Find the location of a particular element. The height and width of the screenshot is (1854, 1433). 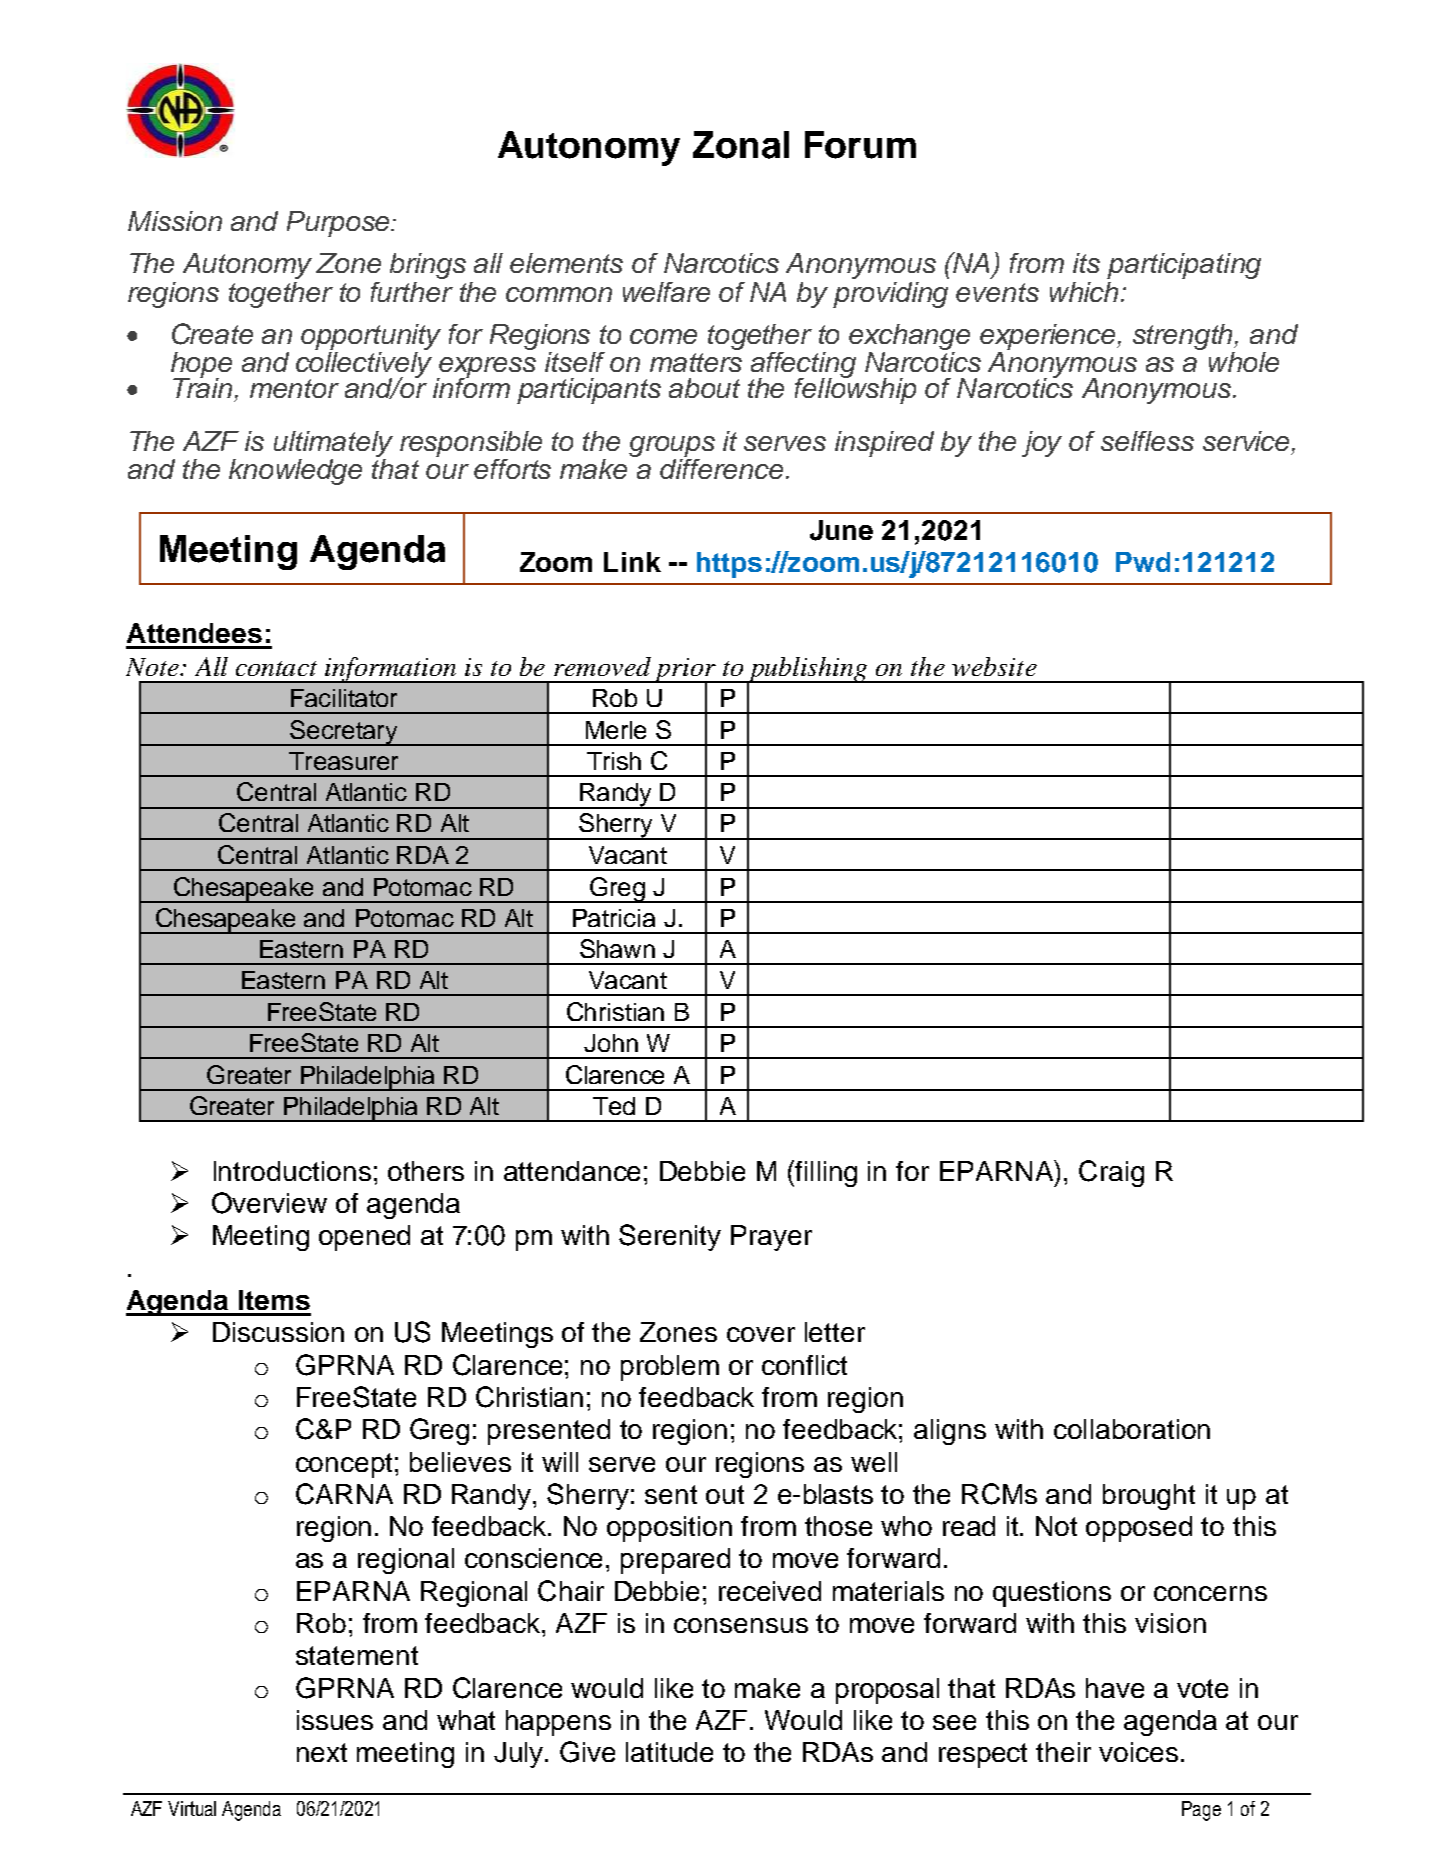

attendance is located at coordinates (572, 1171).
